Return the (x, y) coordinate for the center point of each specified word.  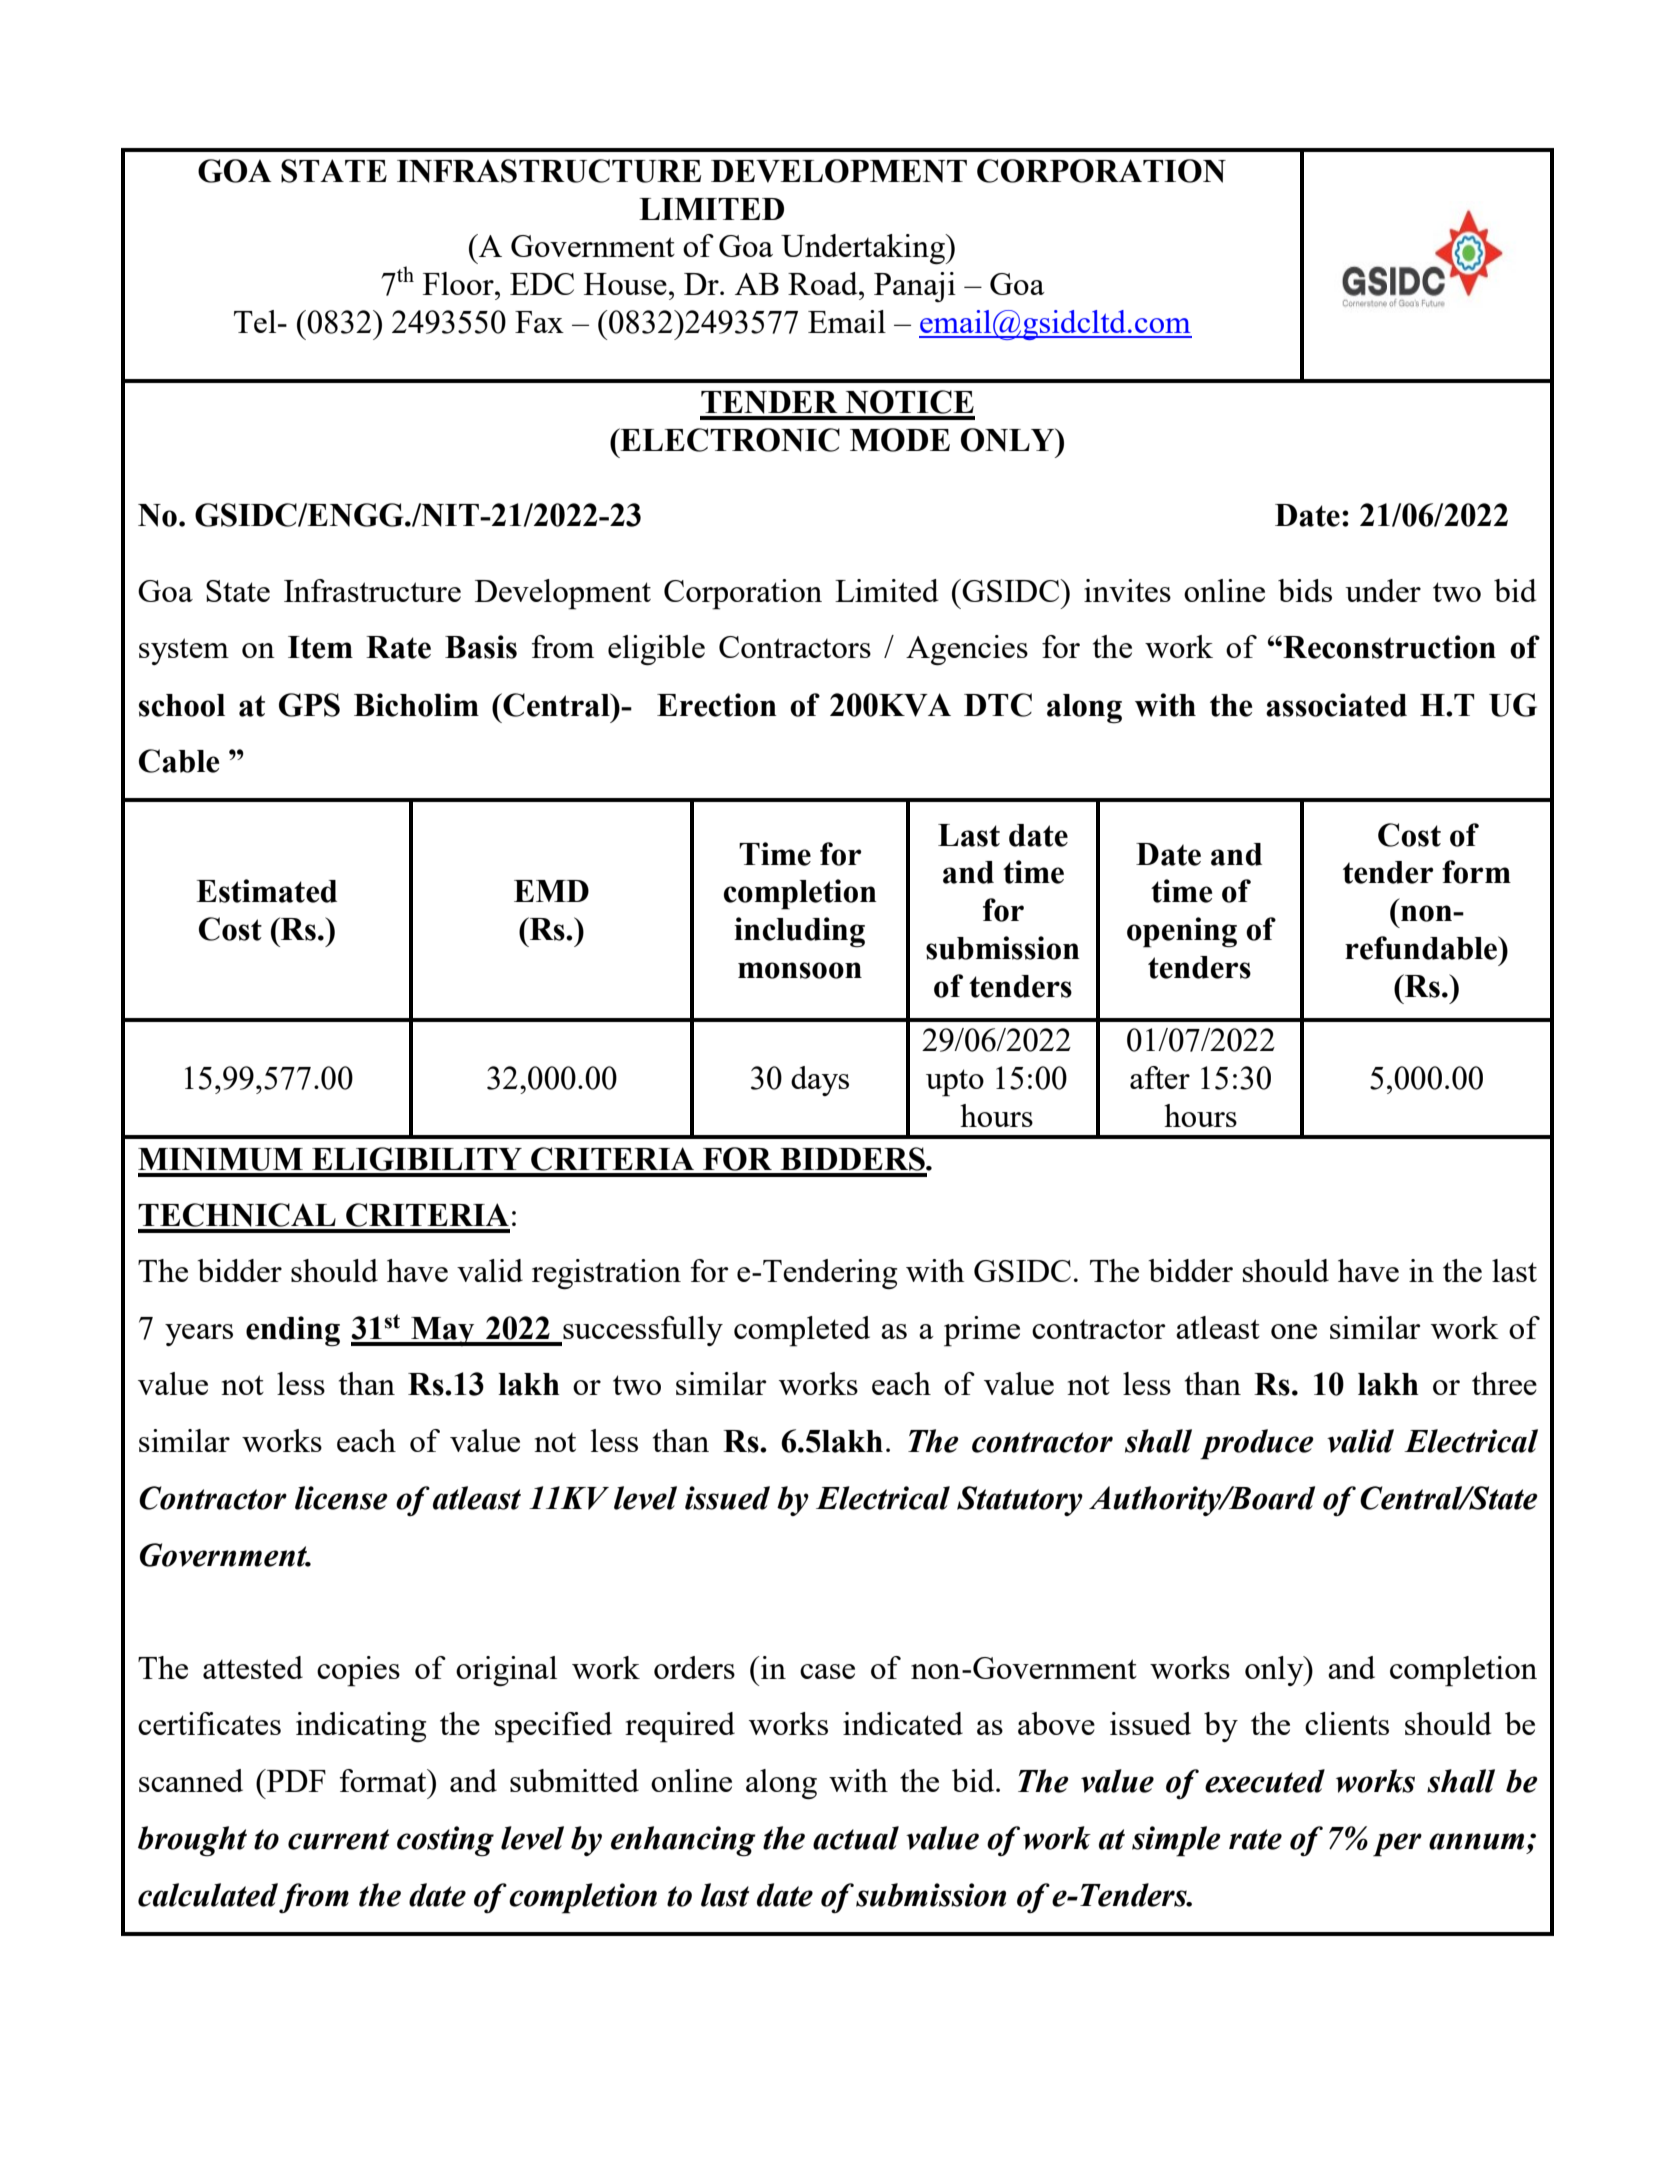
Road (824, 283)
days (820, 1081)
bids (1305, 590)
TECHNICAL (237, 1215)
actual (856, 1838)
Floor (459, 283)
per (1397, 1845)
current (339, 1839)
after (1160, 1077)
